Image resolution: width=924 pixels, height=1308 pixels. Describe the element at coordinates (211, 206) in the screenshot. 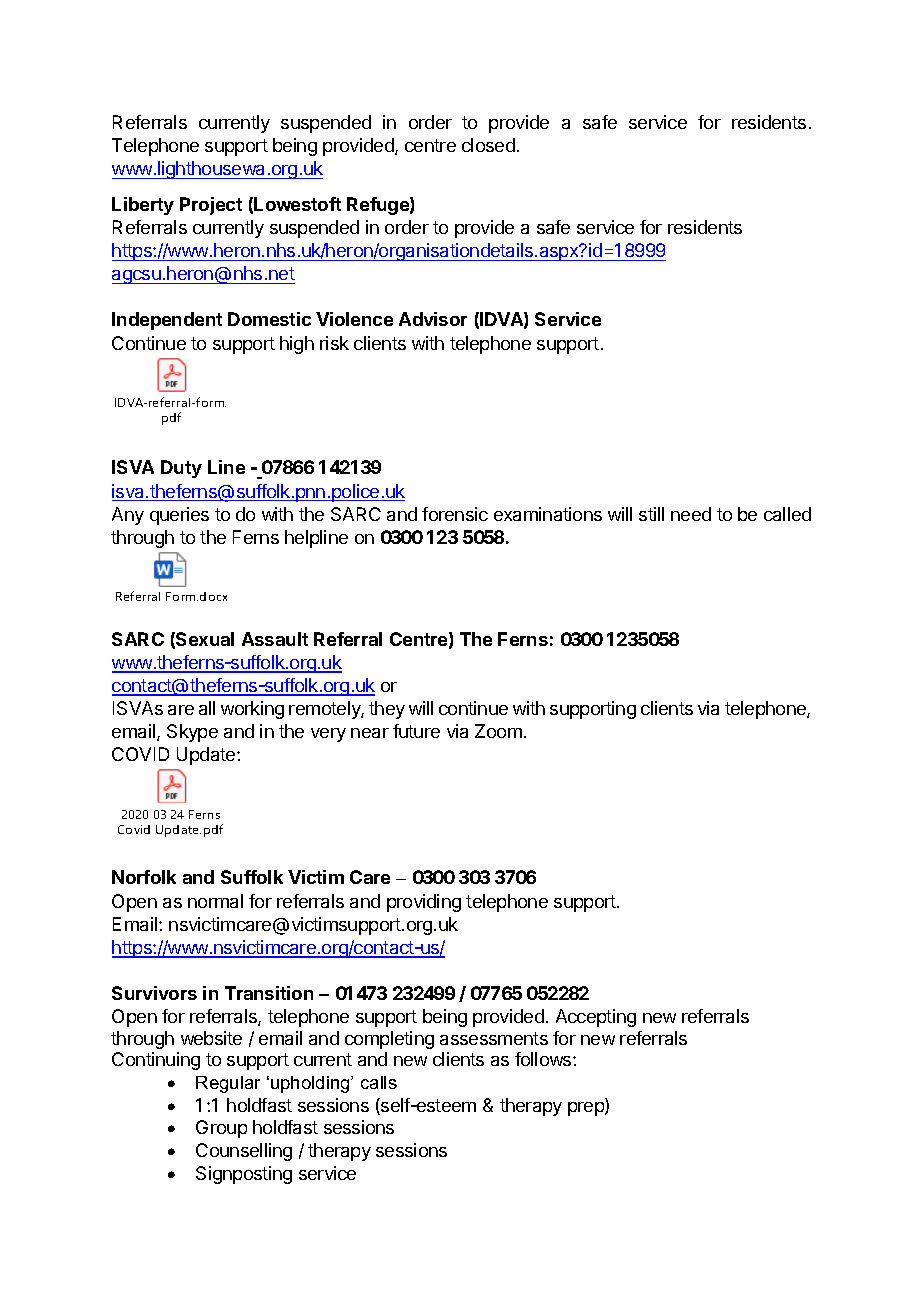

I see `Project` at that location.
